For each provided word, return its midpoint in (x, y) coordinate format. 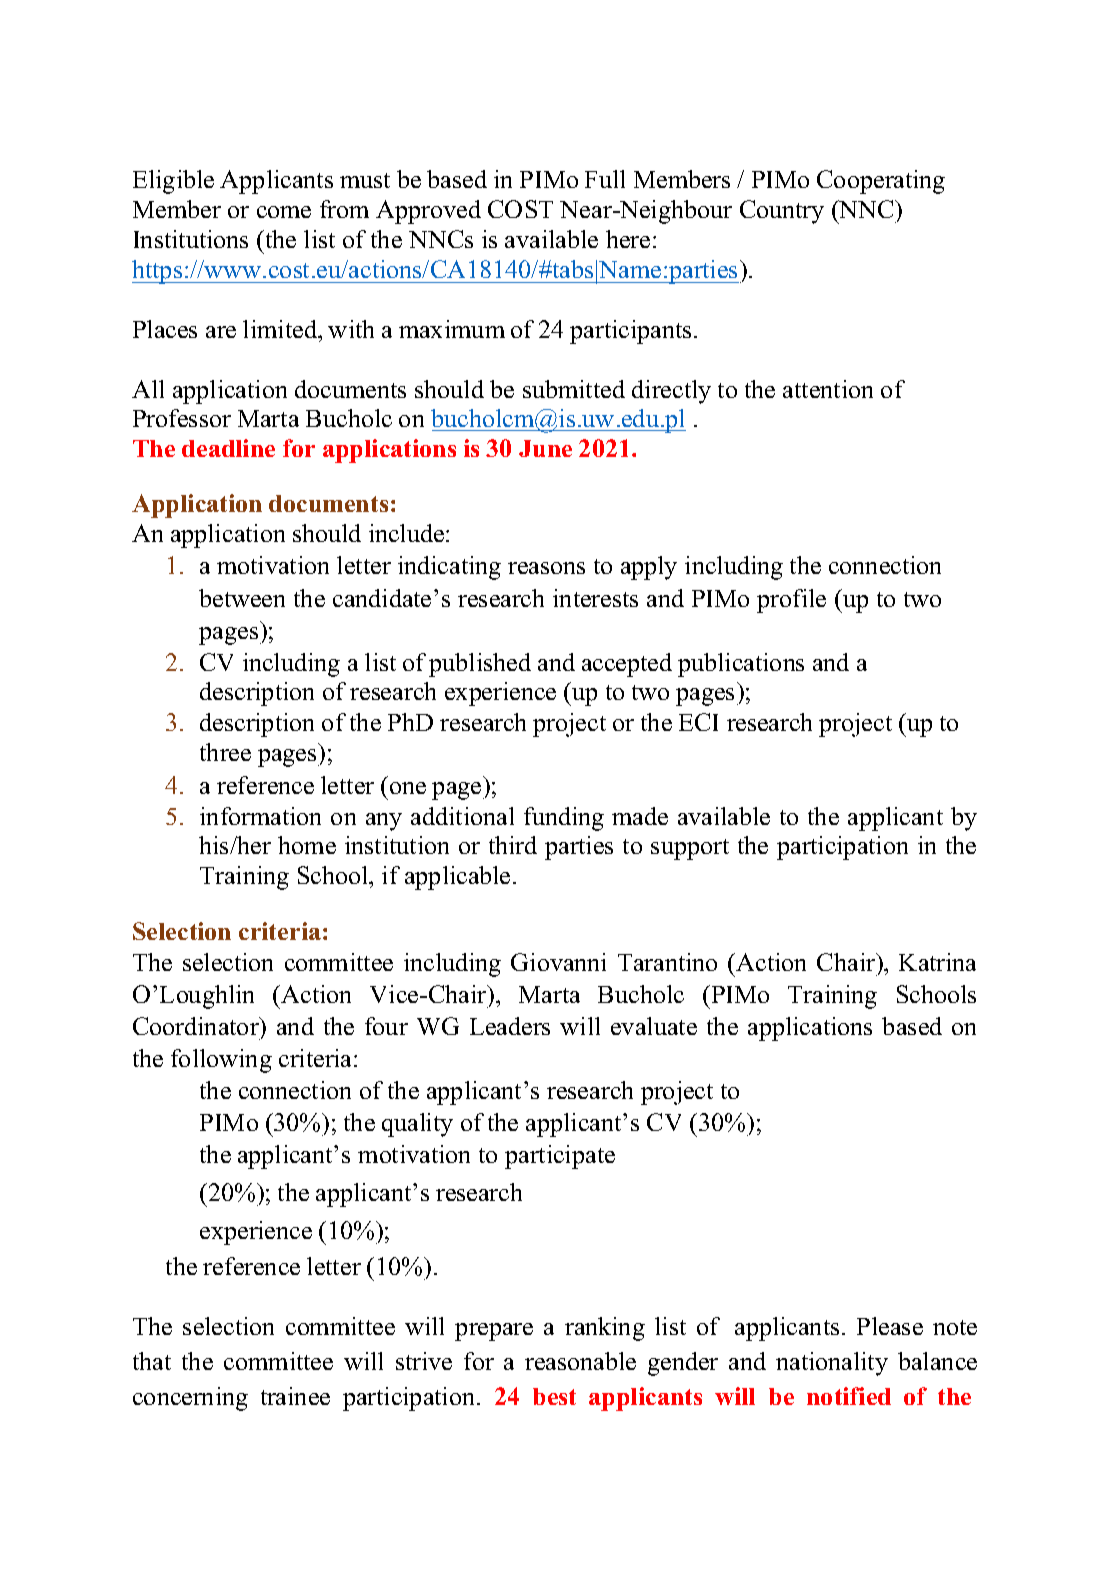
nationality (832, 1364)
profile (791, 601)
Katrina (937, 962)
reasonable (580, 1361)
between (242, 598)
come (284, 212)
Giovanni (558, 962)
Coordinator (197, 1027)
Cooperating (881, 182)
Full (605, 179)
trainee (295, 1396)
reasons (546, 568)
